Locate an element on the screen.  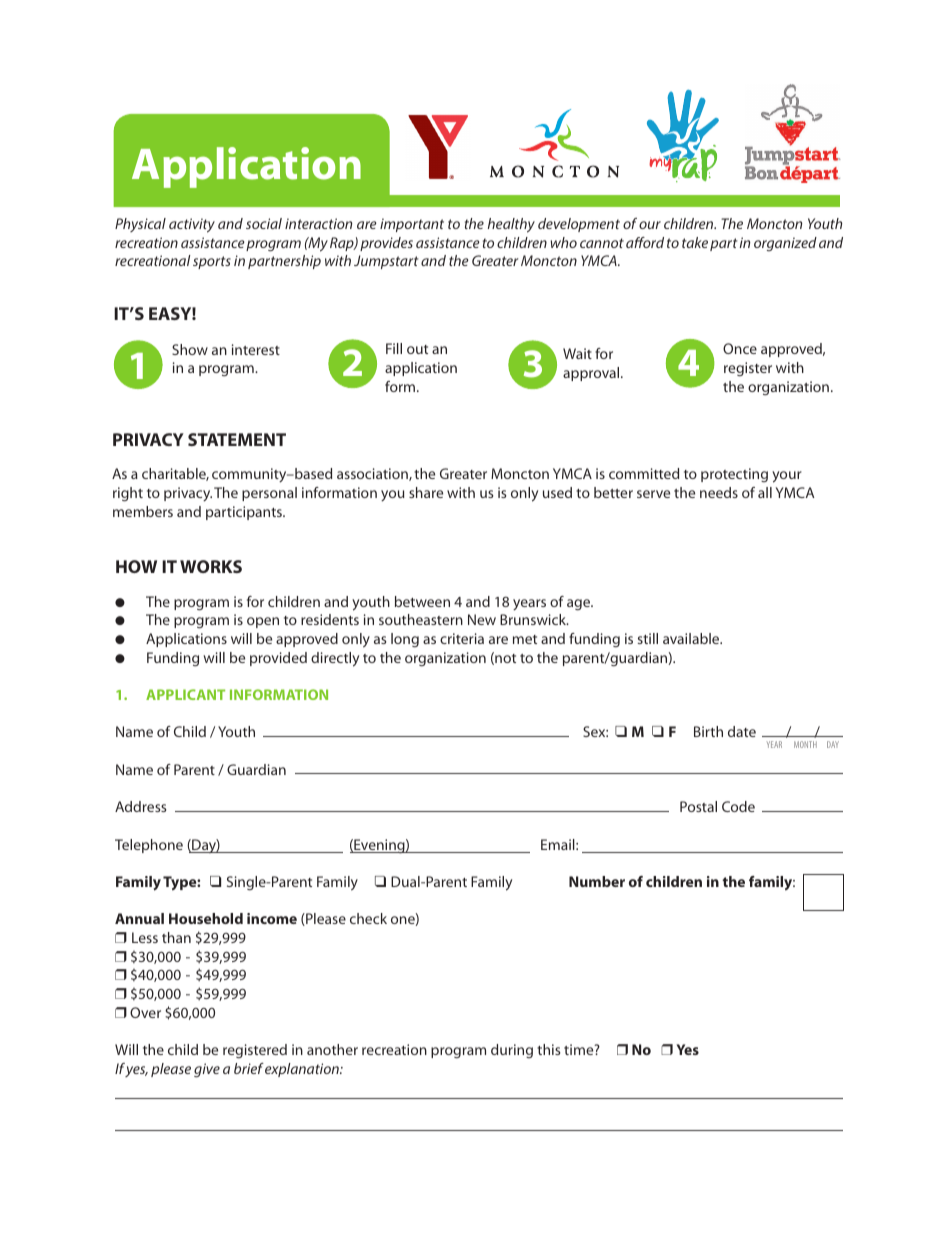
sports is located at coordinates (212, 262).
